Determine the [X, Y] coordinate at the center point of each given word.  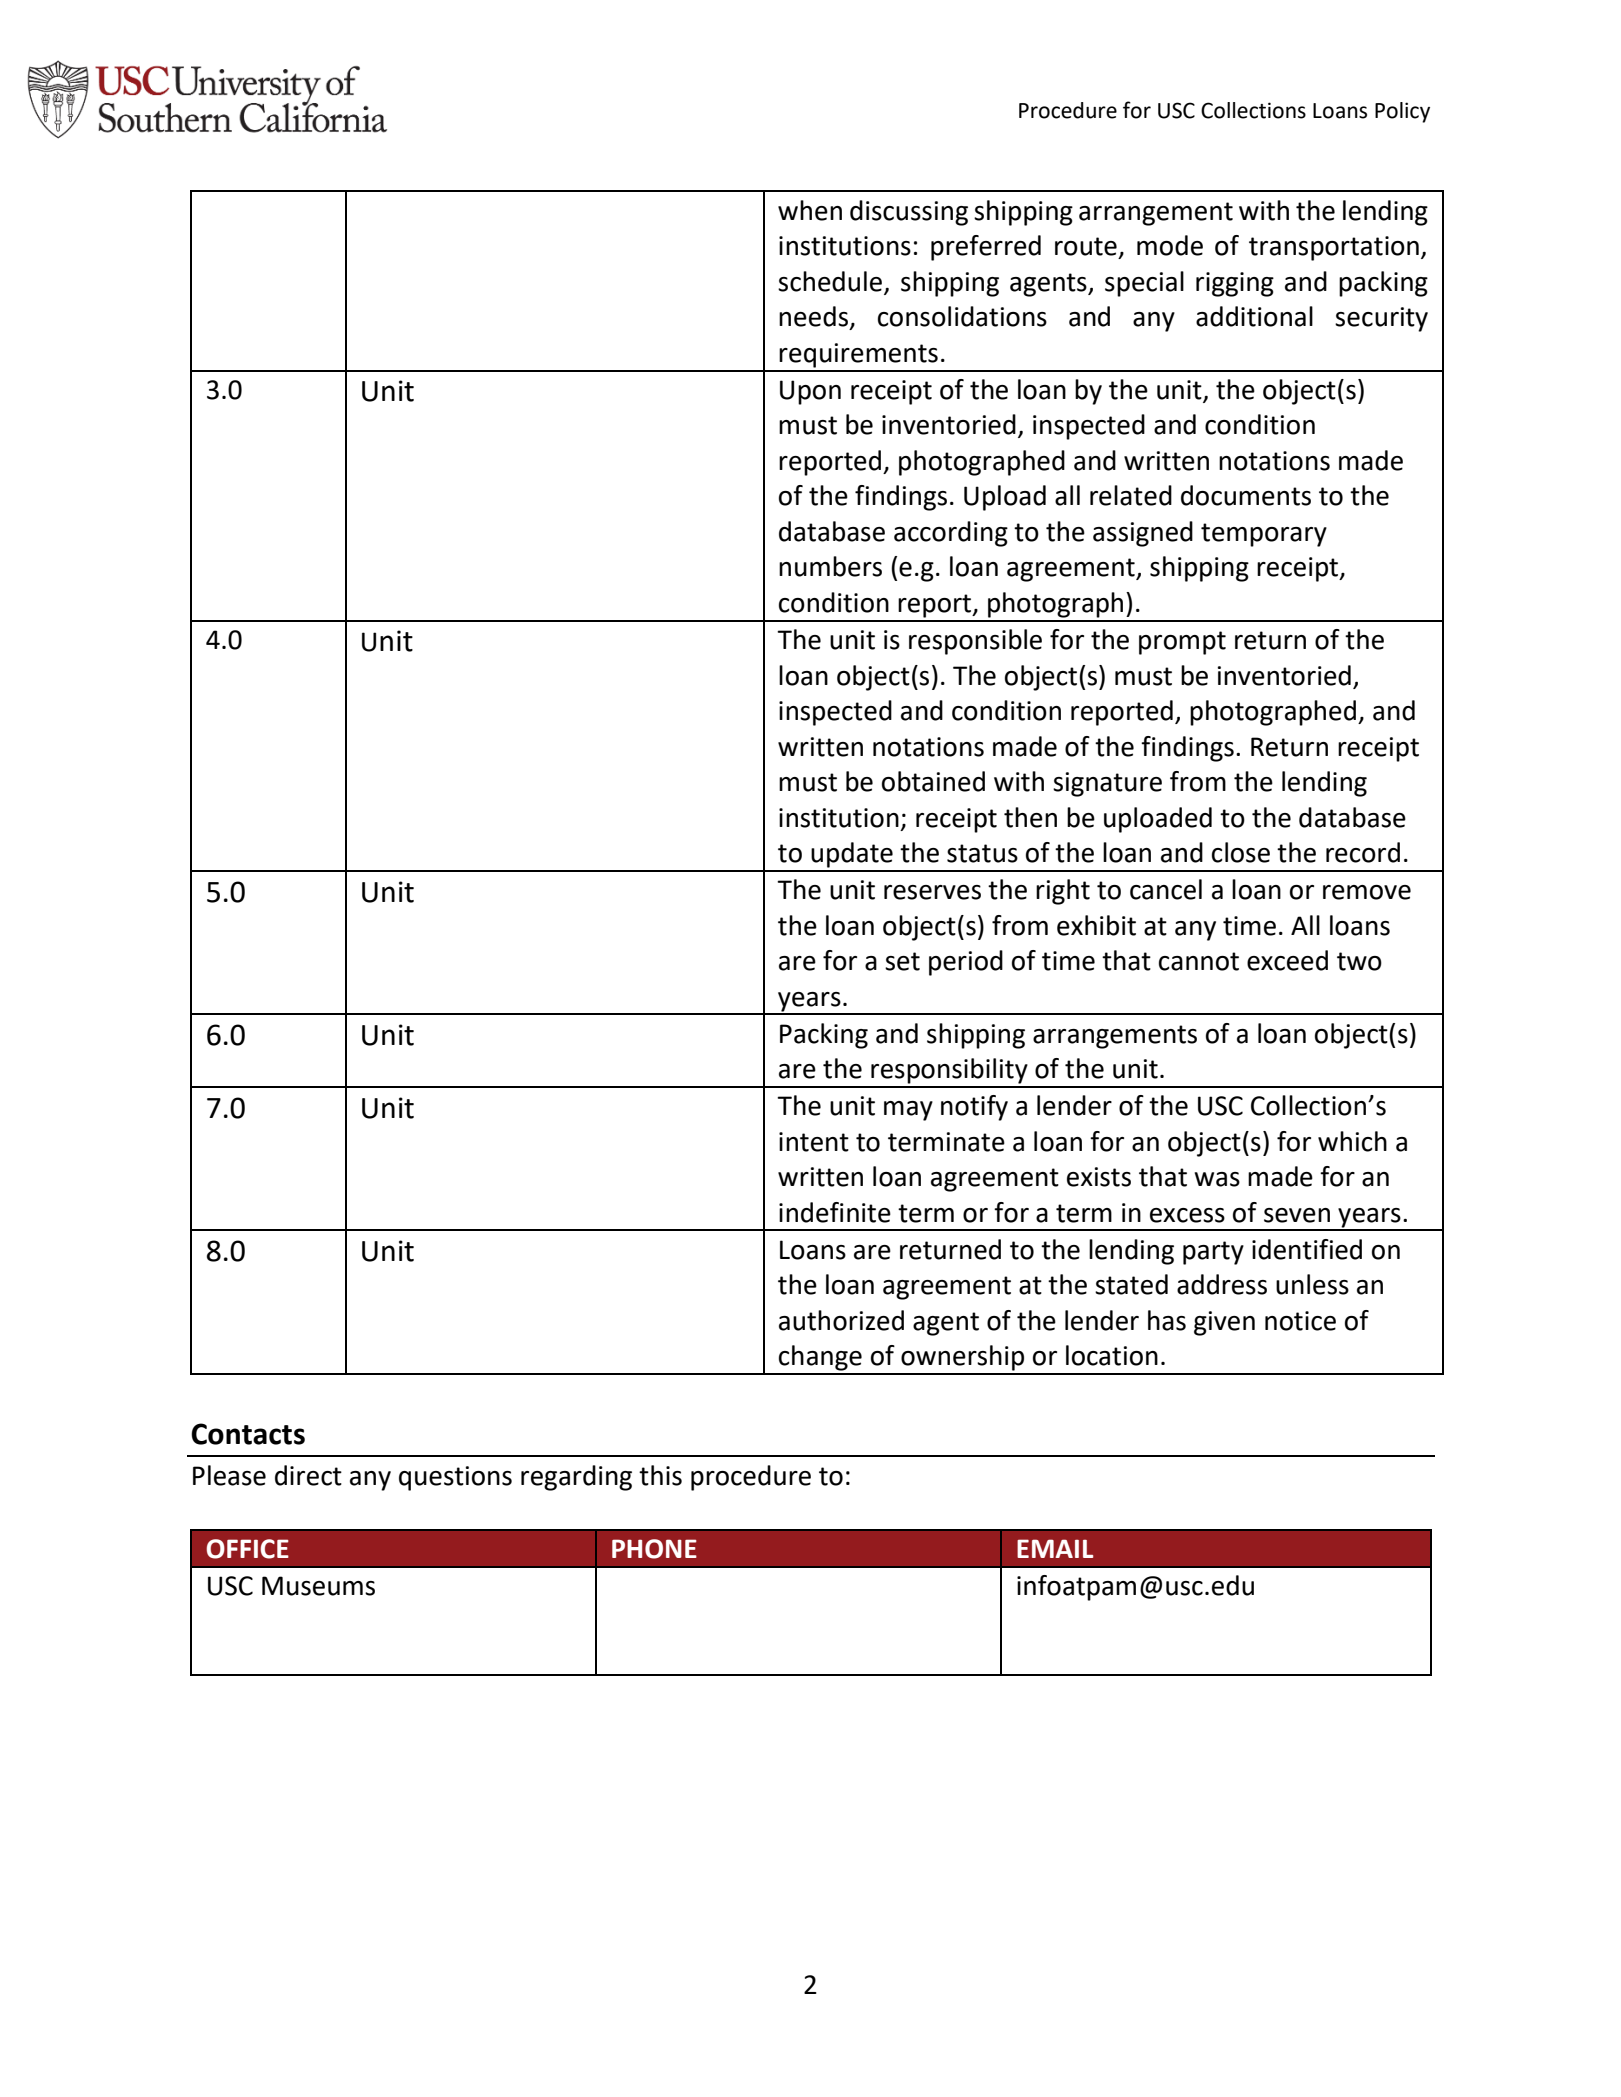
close [1241, 852]
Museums [318, 1586]
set [902, 961]
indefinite [835, 1212]
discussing [909, 213]
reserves [932, 892]
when [810, 210]
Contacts [248, 1434]
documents [1246, 495]
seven [1297, 1215]
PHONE [654, 1549]
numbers [830, 566]
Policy [1402, 112]
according [951, 534]
